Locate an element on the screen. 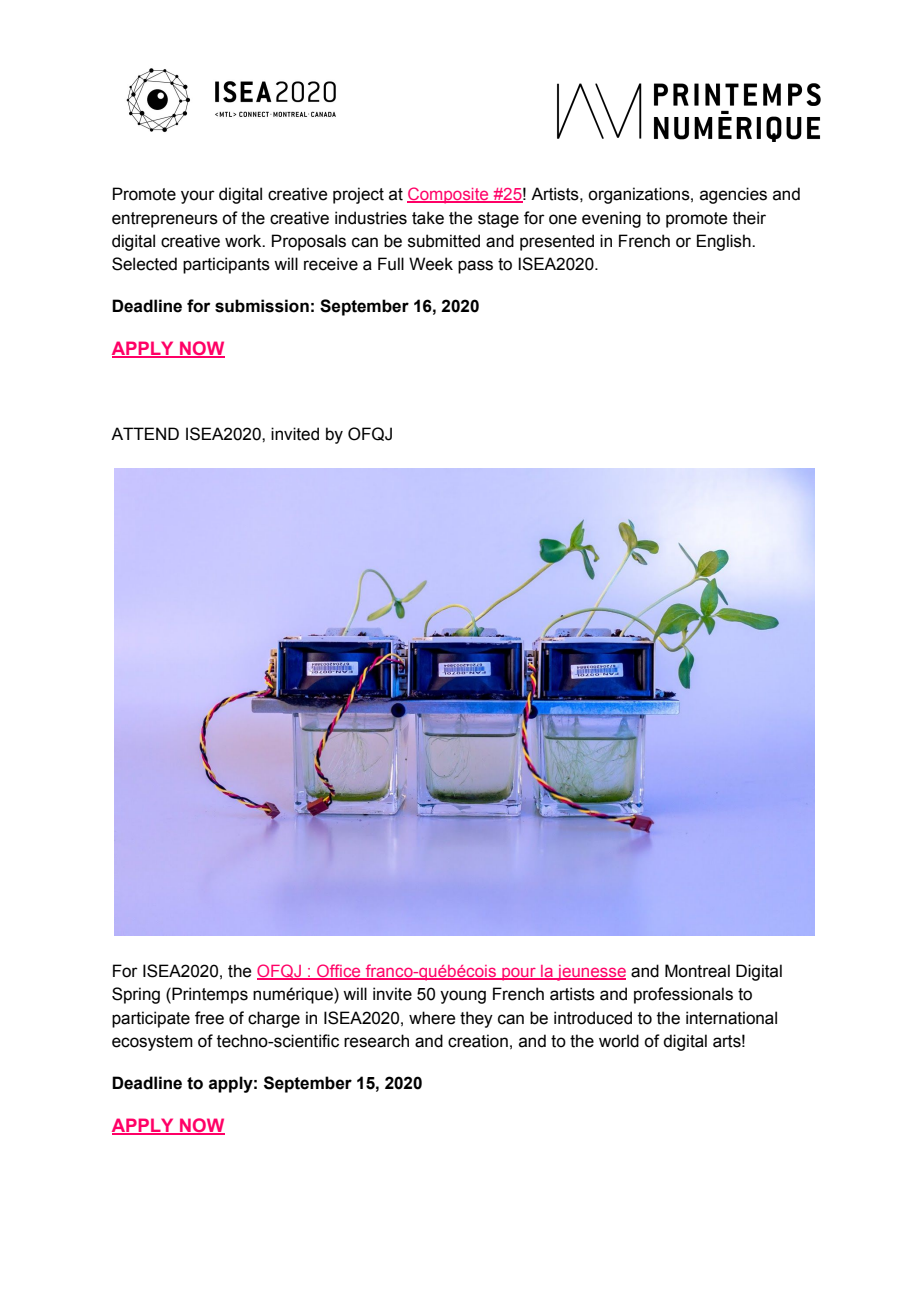 This screenshot has width=924, height=1308. English is located at coordinates (725, 242).
